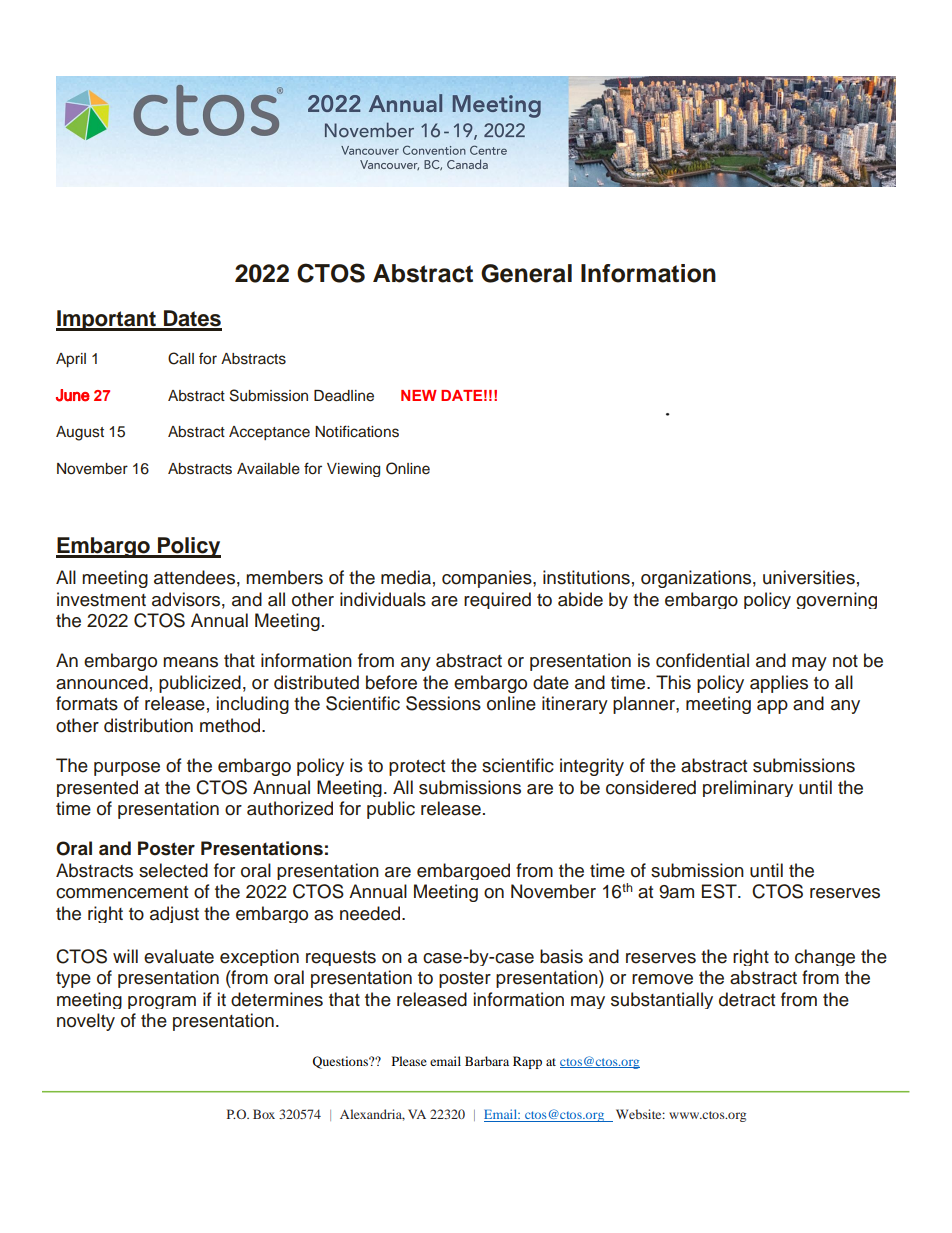 This page has height=1233, width=952. Describe the element at coordinates (148, 725) in the page. I see `distribution` at that location.
